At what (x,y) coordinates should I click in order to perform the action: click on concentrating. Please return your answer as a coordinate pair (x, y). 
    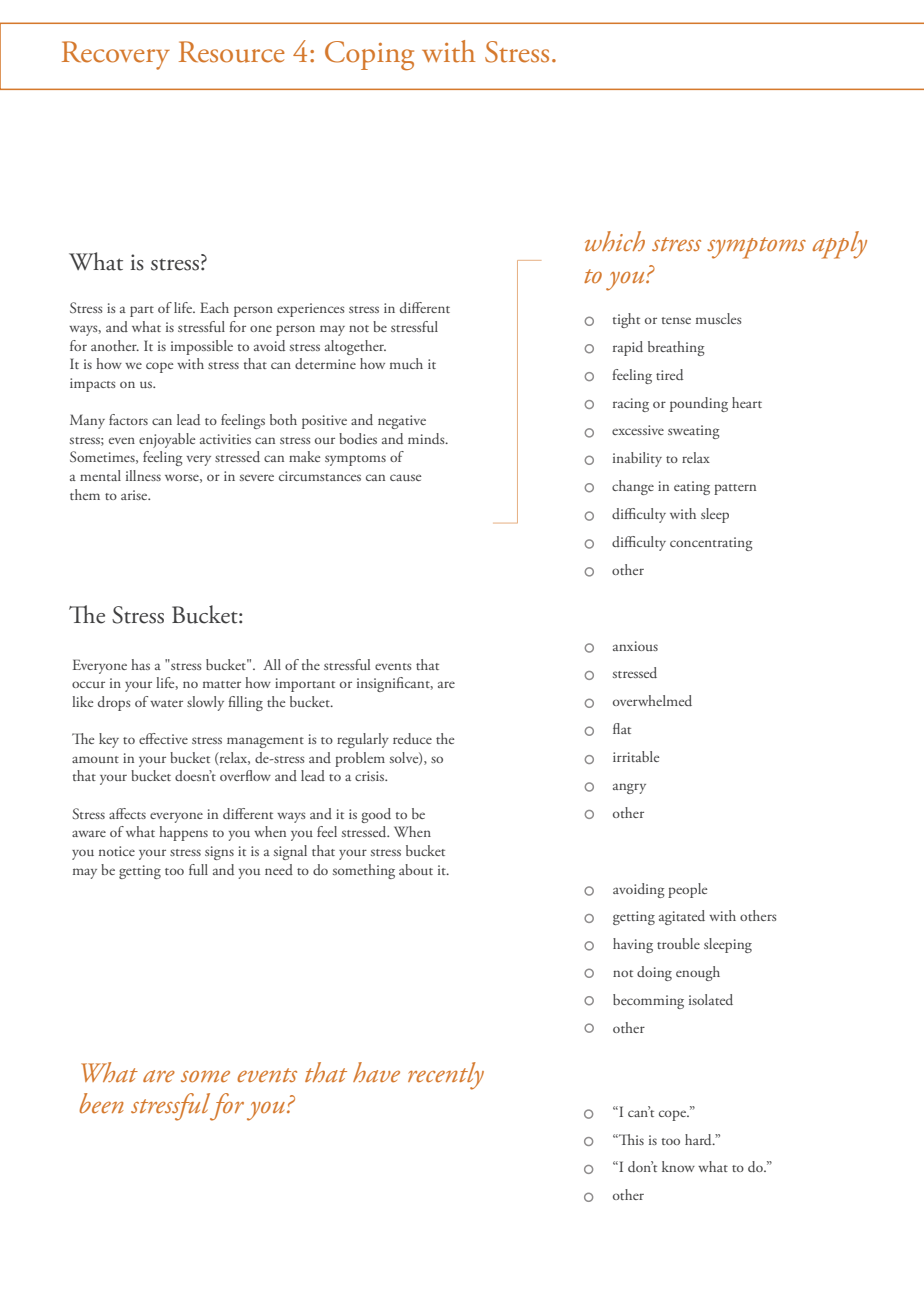
    Looking at the image, I should click on (711, 544).
